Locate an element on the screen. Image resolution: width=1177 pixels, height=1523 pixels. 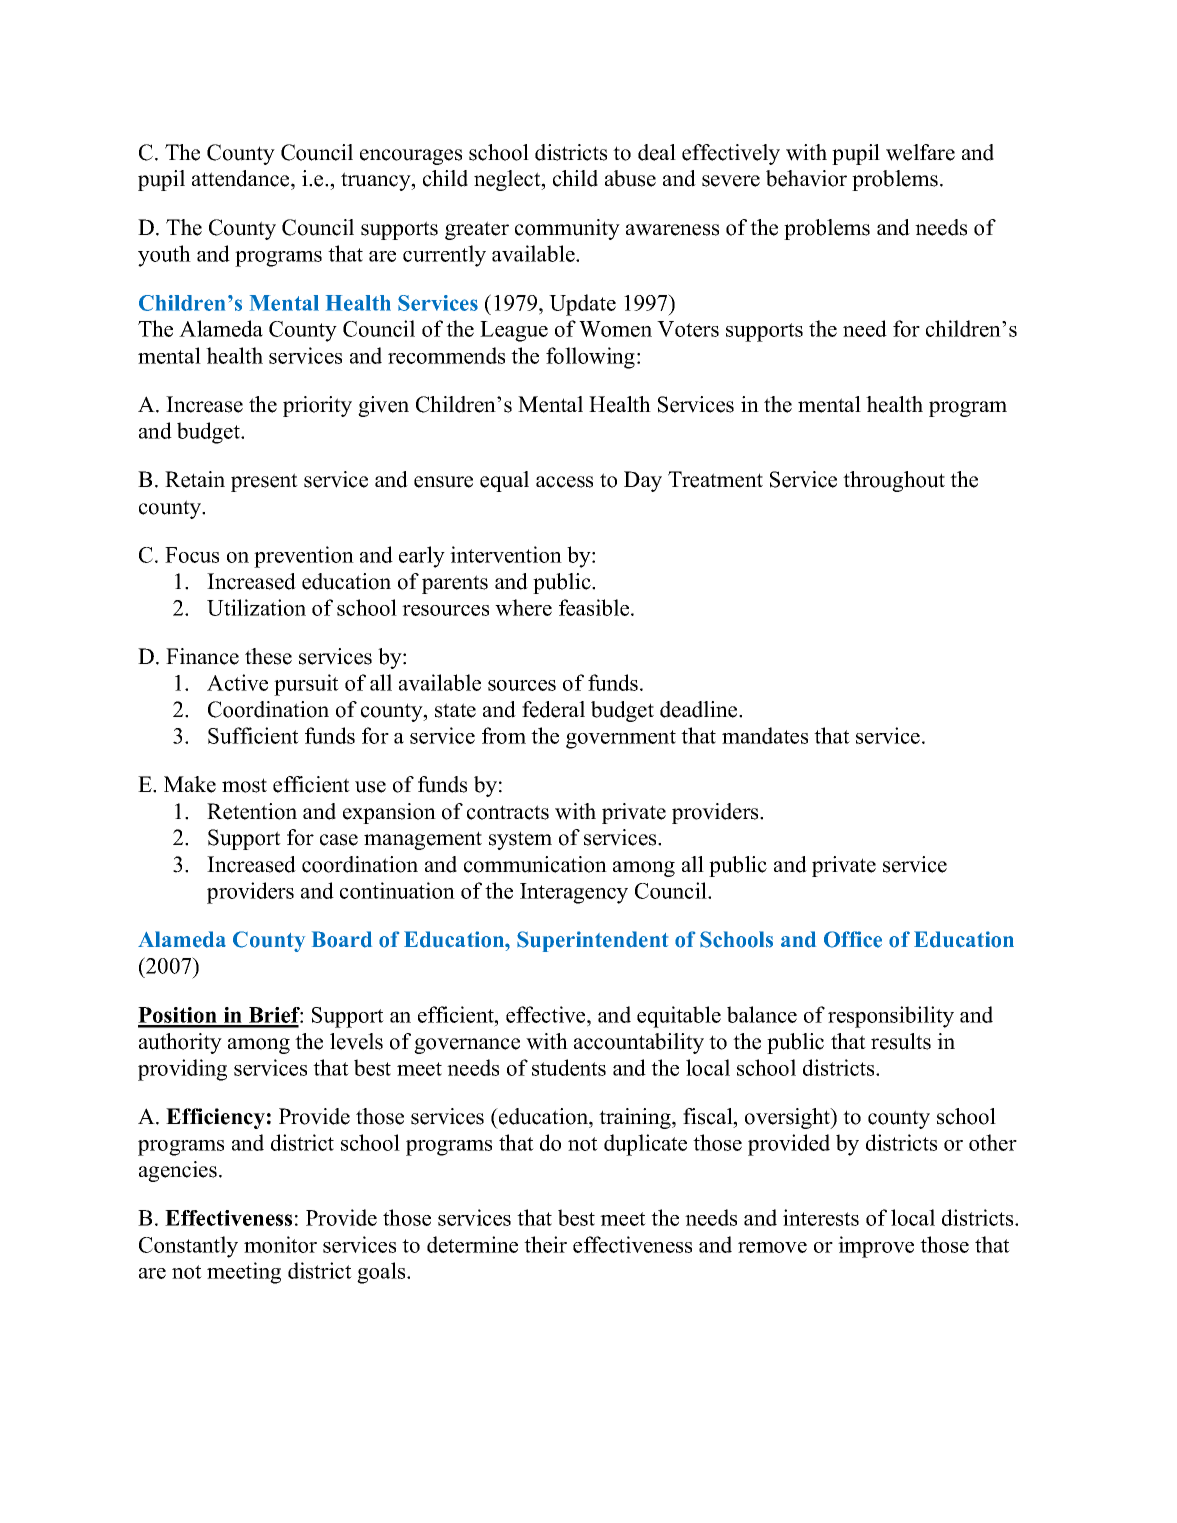
mandates is located at coordinates (765, 735).
